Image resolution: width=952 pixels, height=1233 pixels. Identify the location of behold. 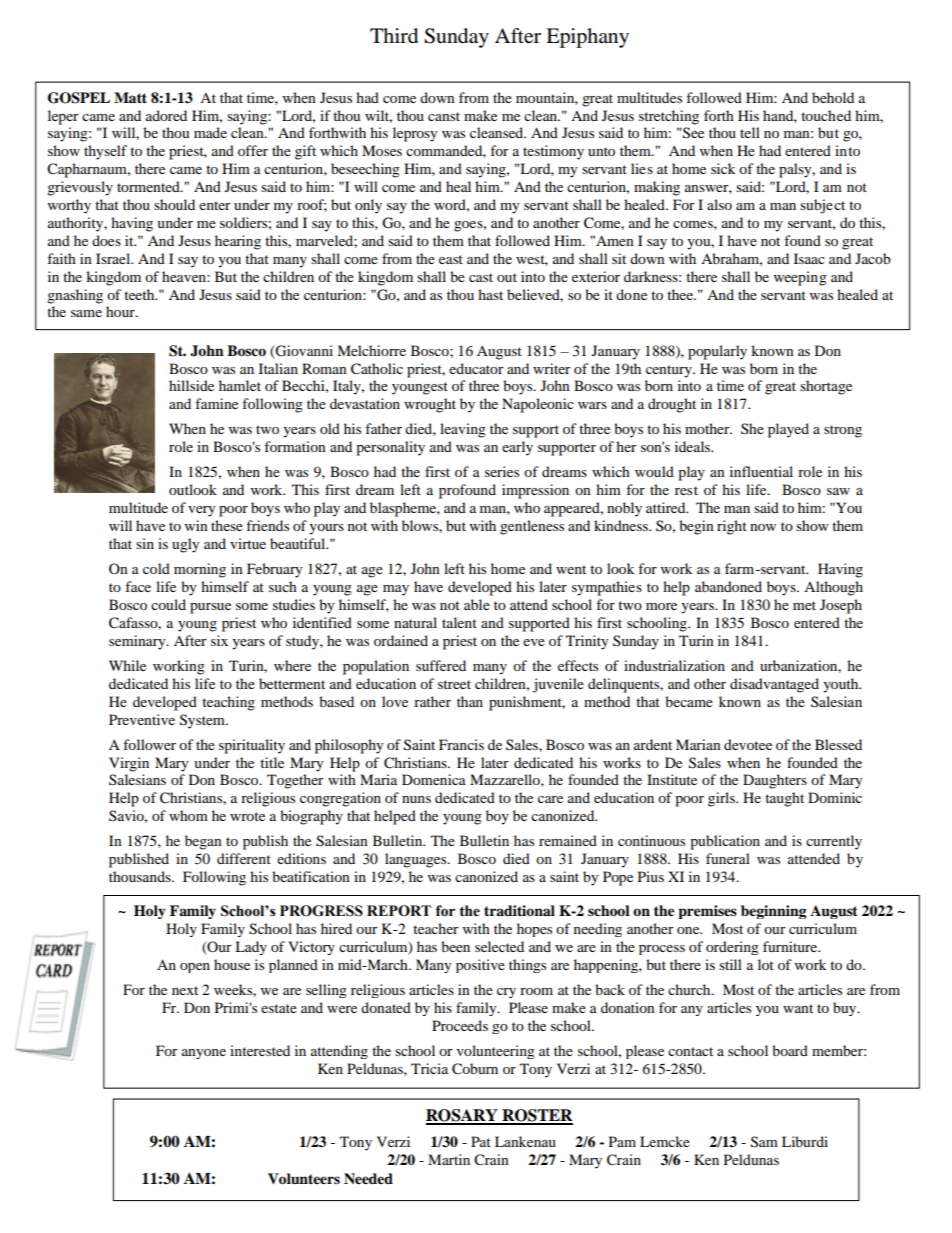
(833, 97).
